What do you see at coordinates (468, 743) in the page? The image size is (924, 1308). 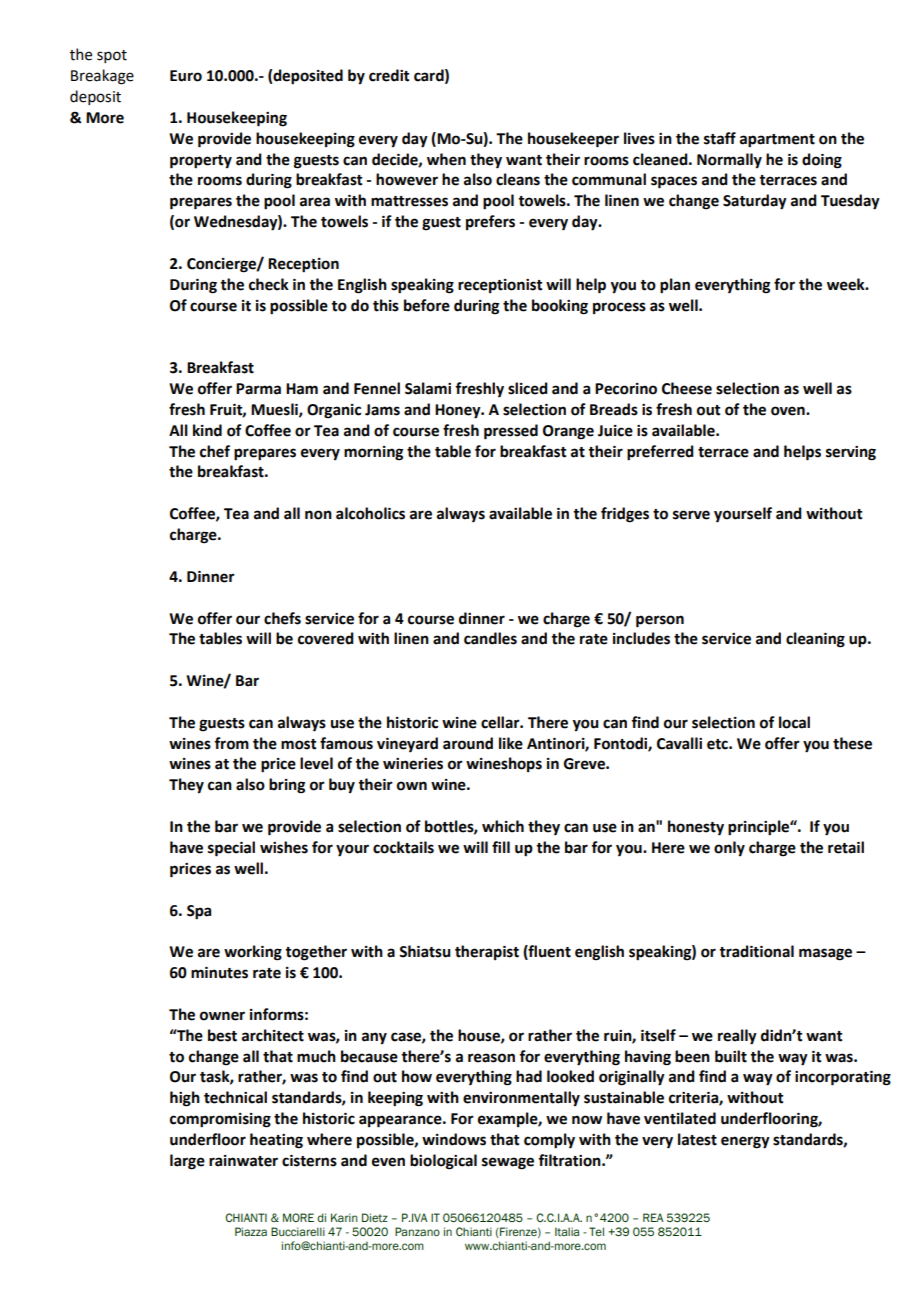 I see `around` at bounding box center [468, 743].
